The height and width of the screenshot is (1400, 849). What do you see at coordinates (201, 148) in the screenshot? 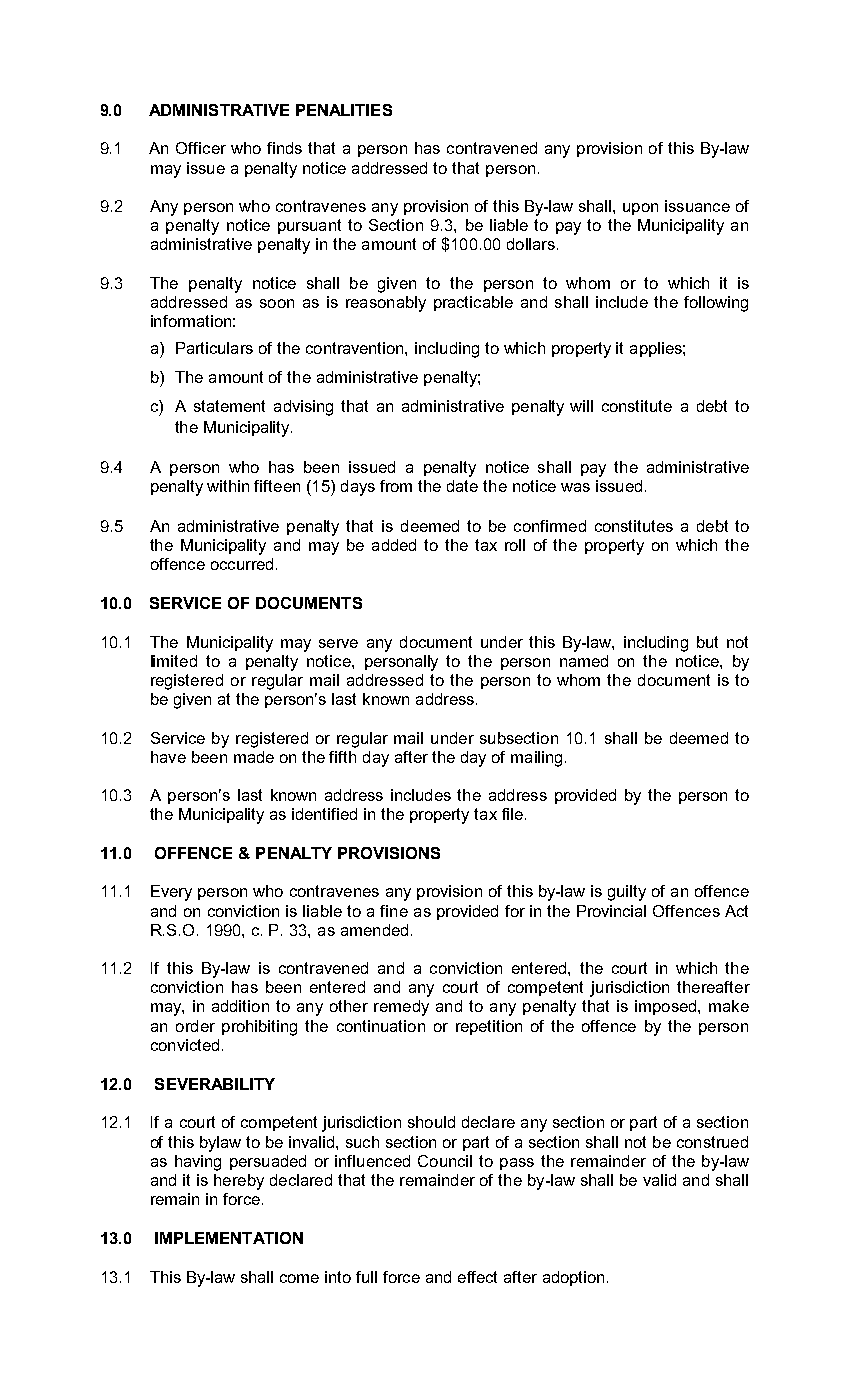
I see `Officer` at bounding box center [201, 148].
